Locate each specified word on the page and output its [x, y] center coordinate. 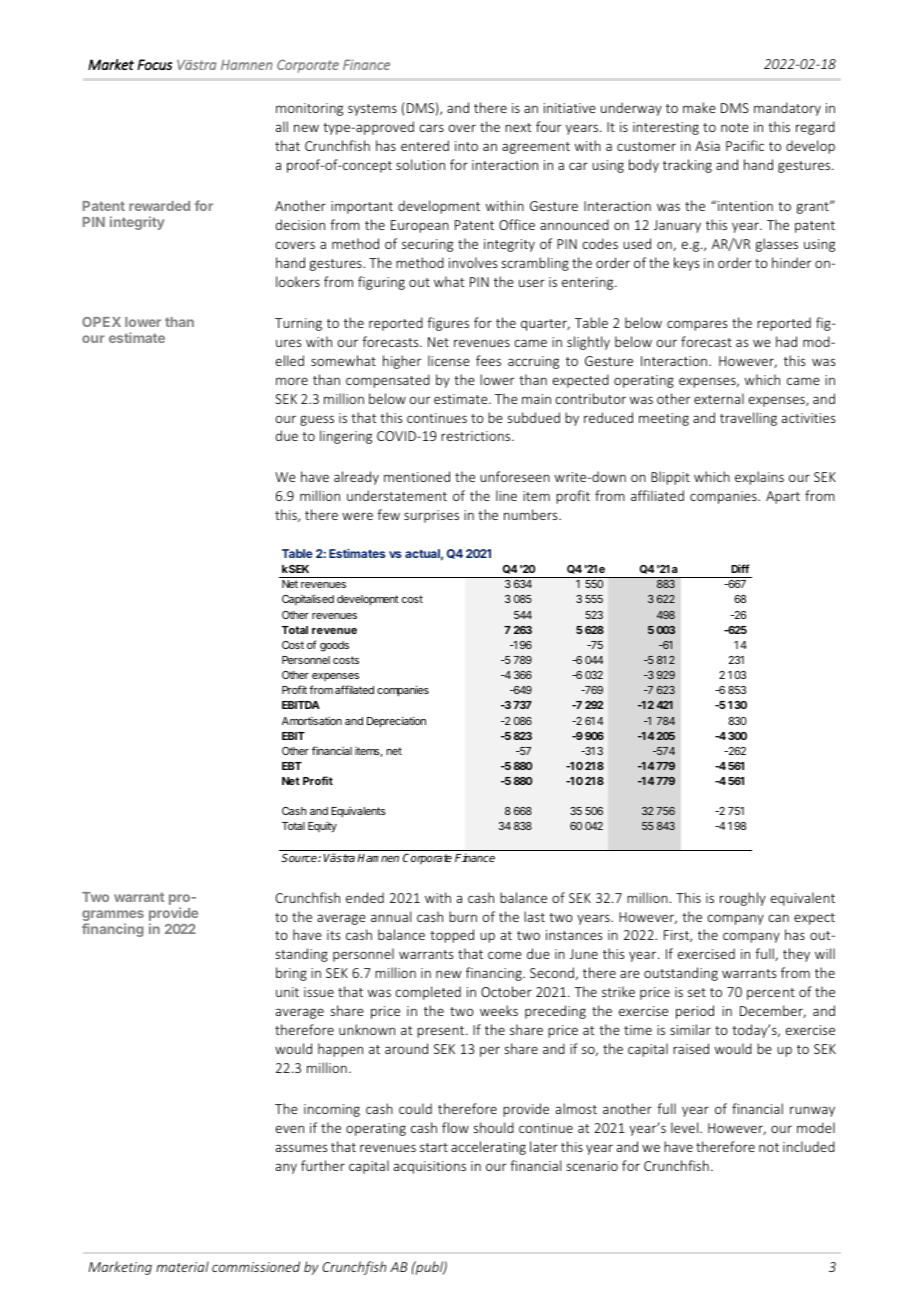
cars [431, 128]
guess [317, 420]
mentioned [417, 476]
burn [463, 916]
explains [759, 478]
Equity [322, 827]
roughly [743, 899]
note [735, 127]
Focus [154, 64]
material [182, 1266]
